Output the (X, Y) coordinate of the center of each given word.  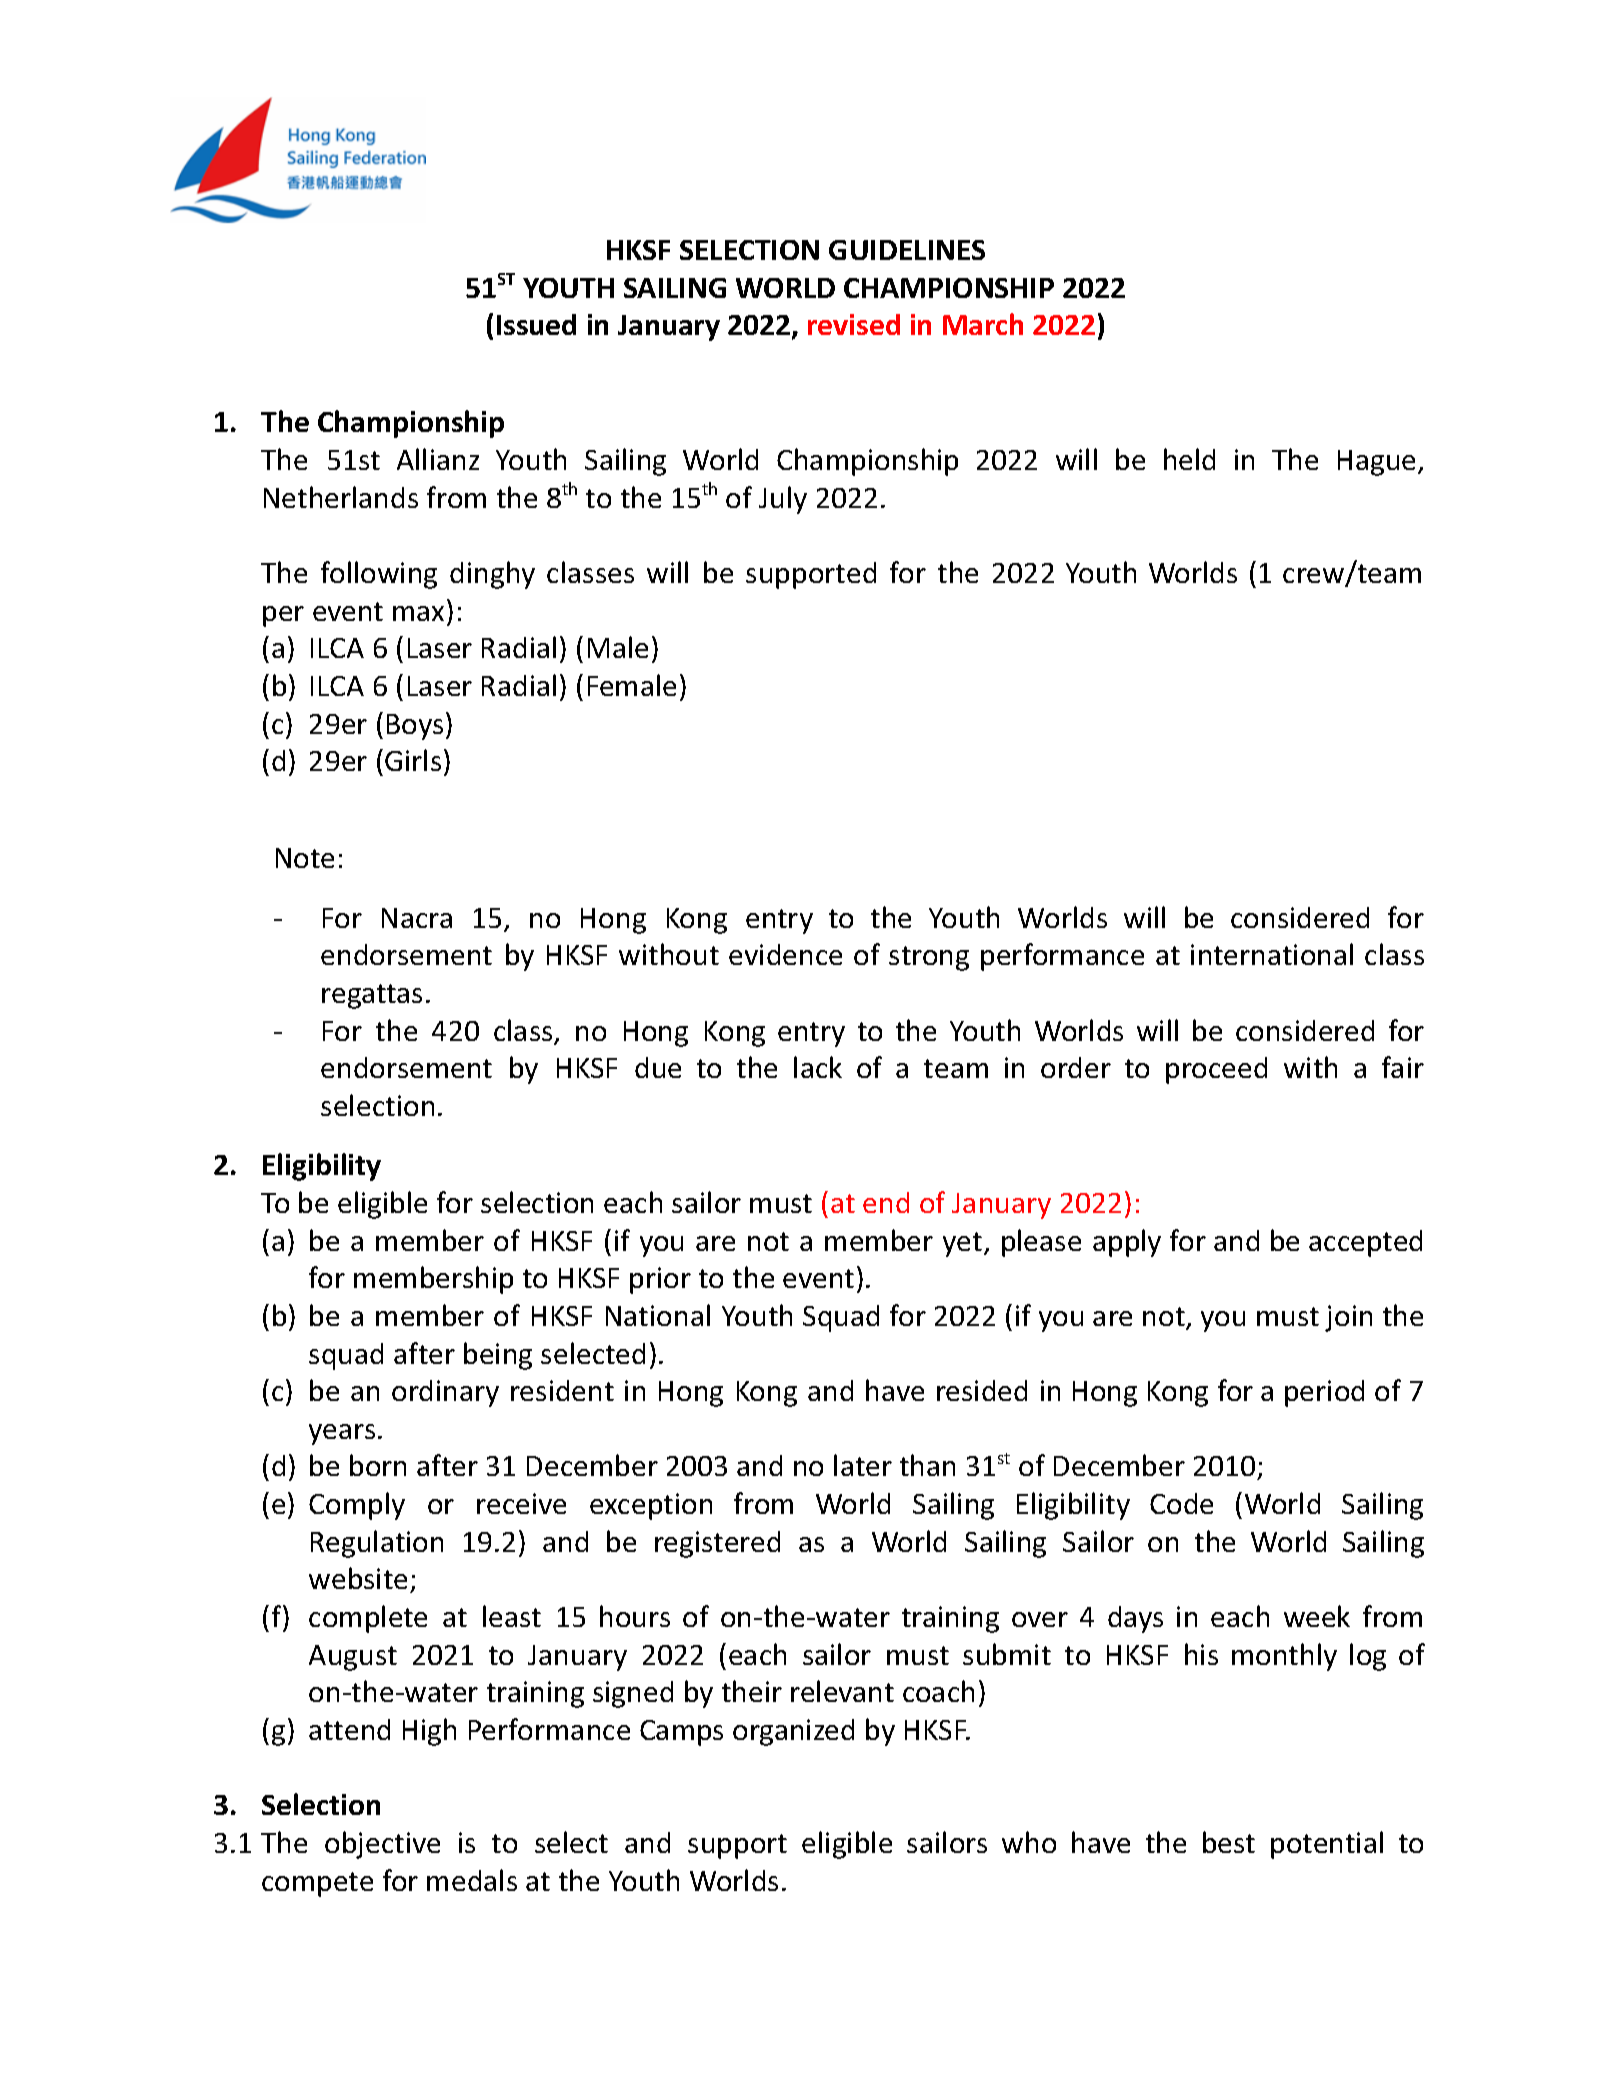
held (1189, 459)
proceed (1216, 1070)
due (658, 1067)
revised (854, 324)
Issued (536, 324)
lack (818, 1067)
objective (382, 1845)
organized (793, 1732)
